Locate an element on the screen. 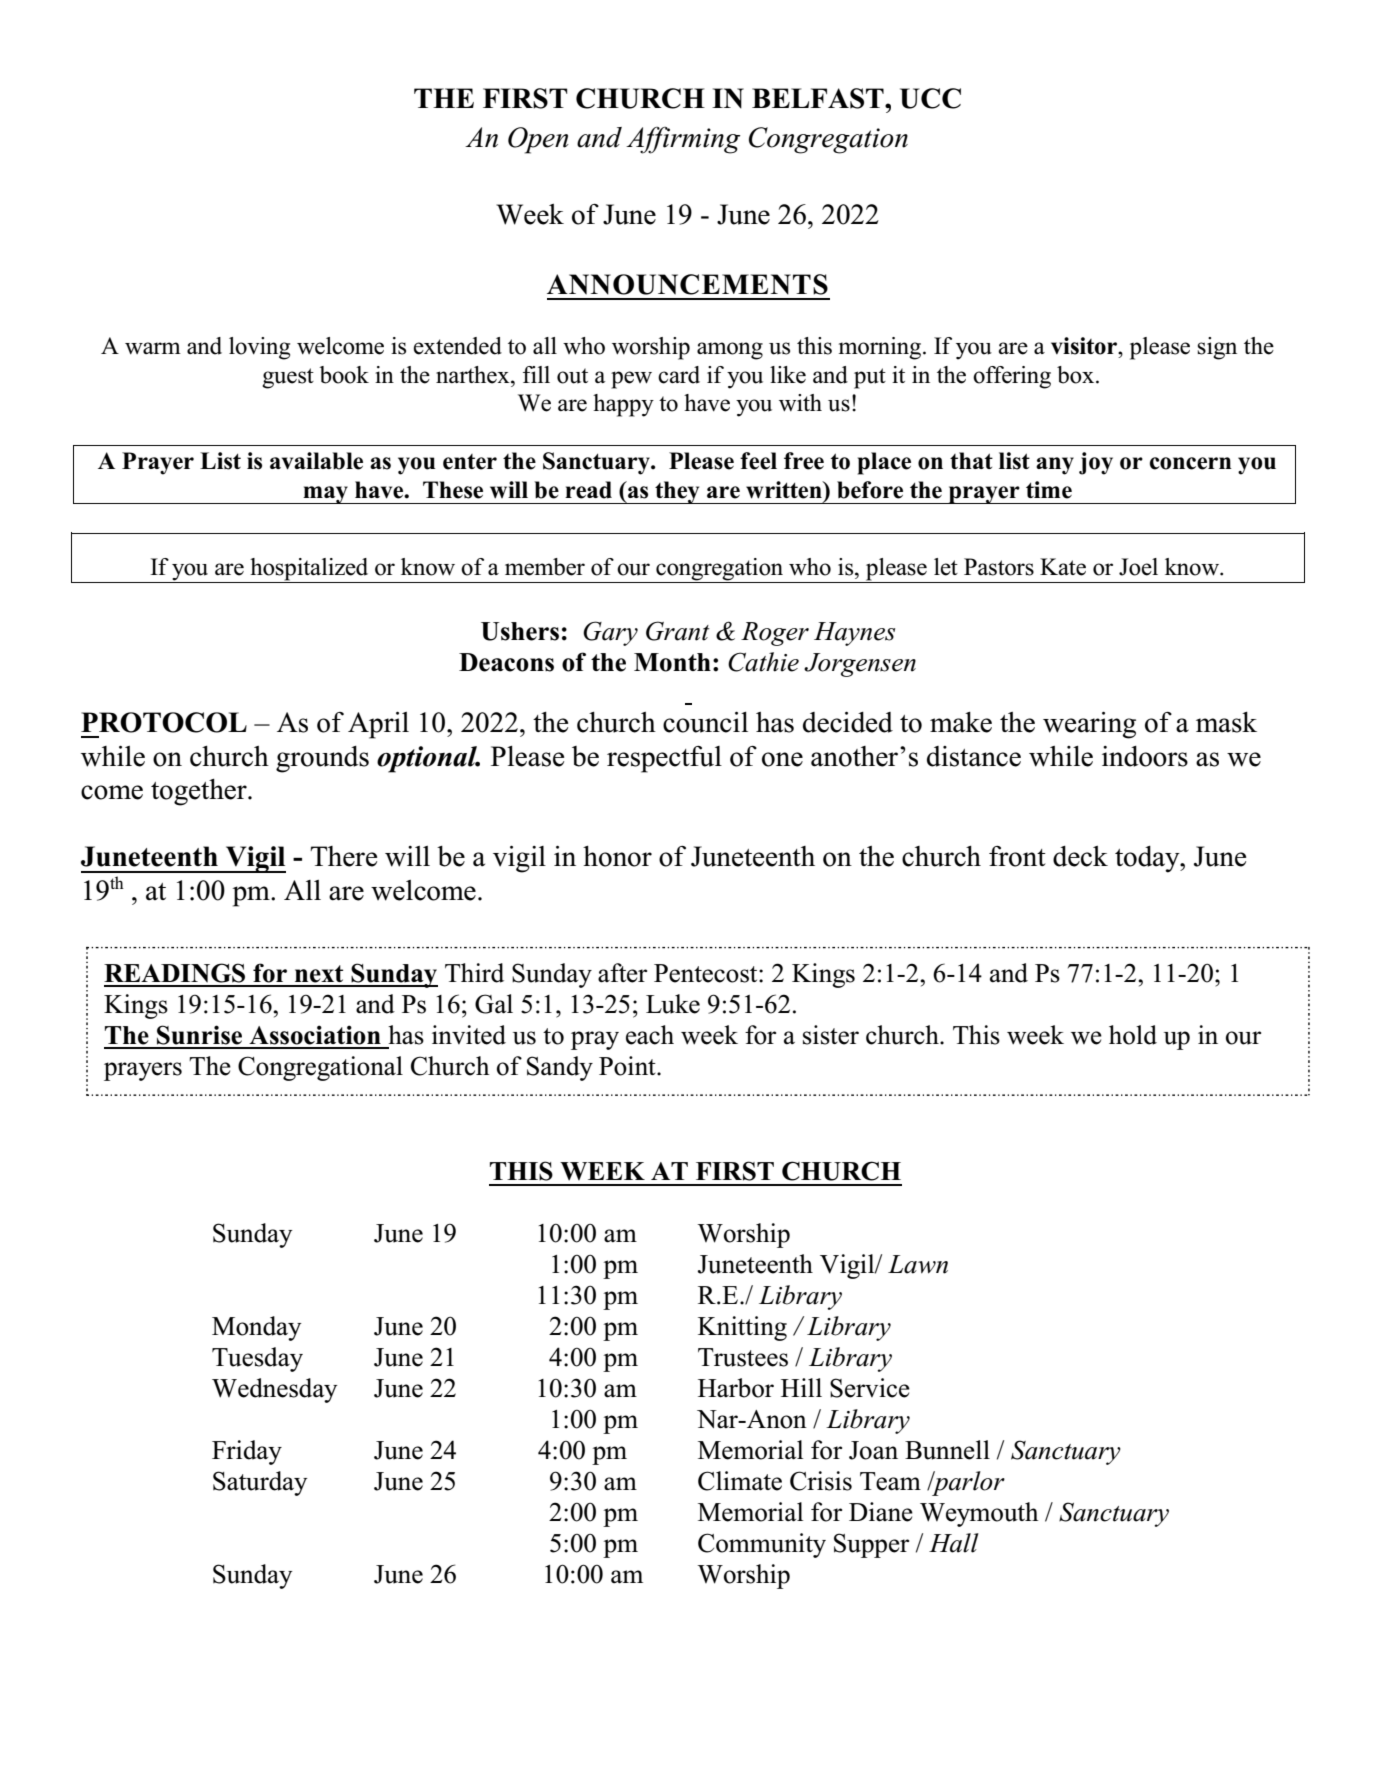  Open is located at coordinates (538, 140).
